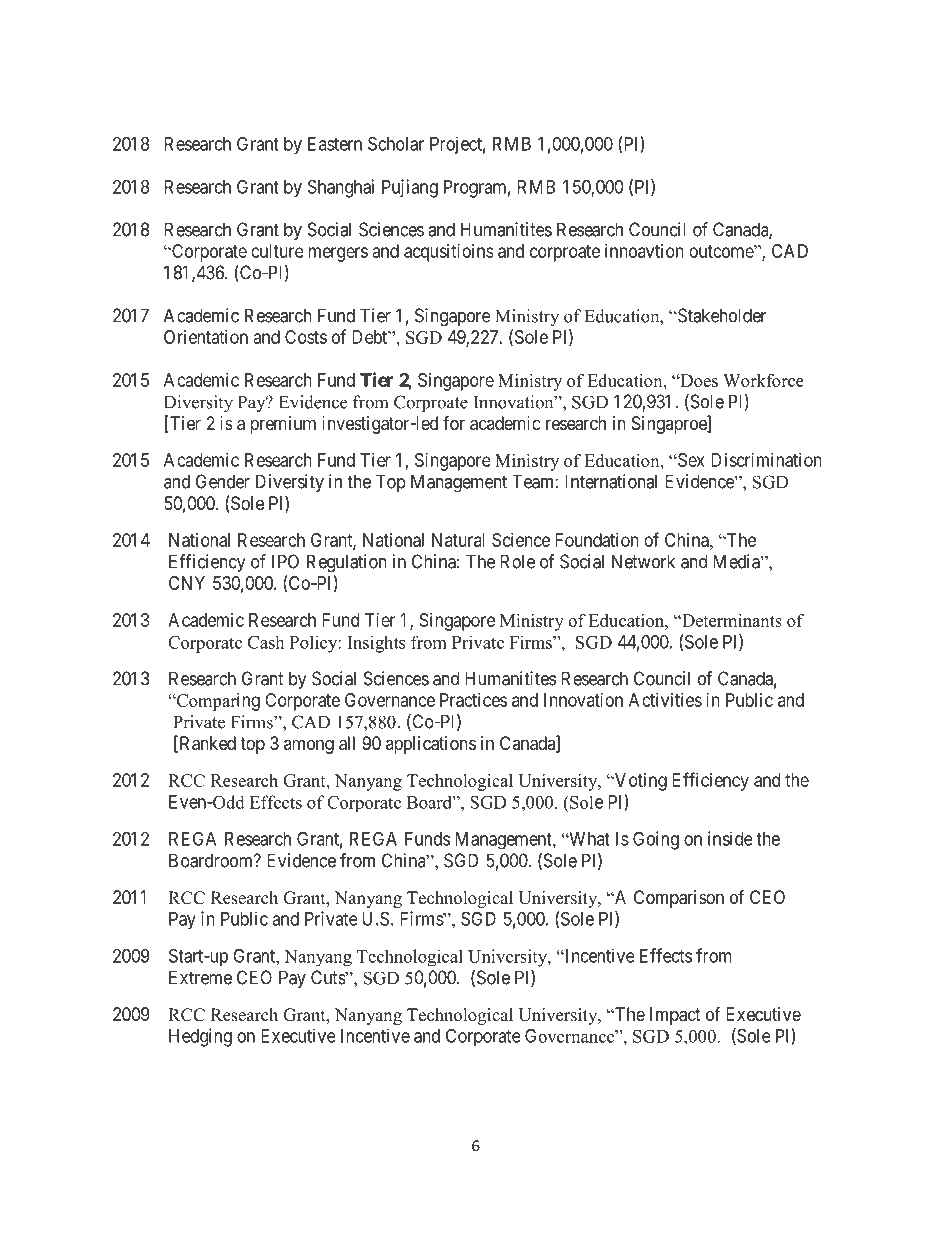 Image resolution: width=952 pixels, height=1233 pixels. What do you see at coordinates (431, 745) in the screenshot?
I see `applications` at bounding box center [431, 745].
